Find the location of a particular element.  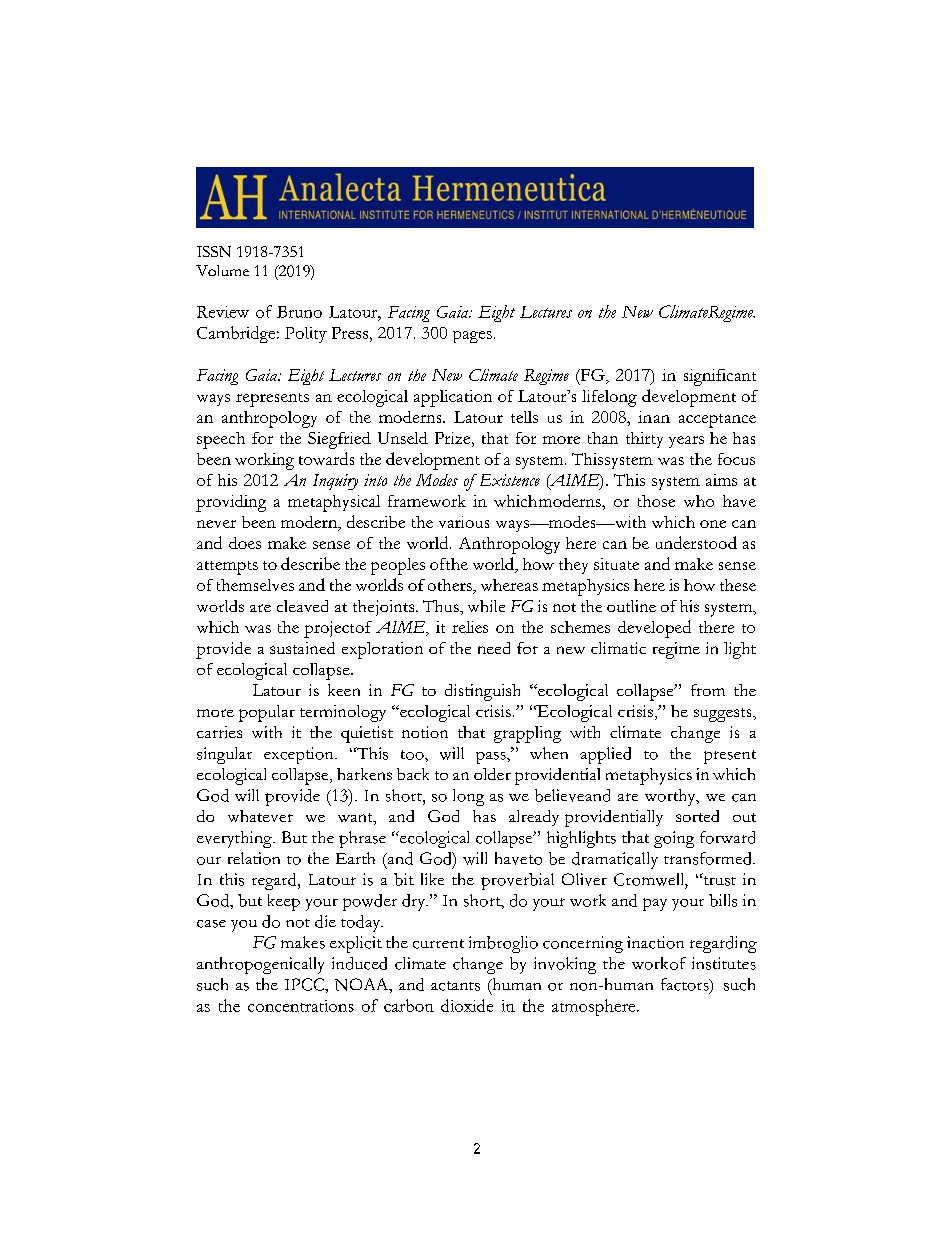

pages is located at coordinates (472, 337).
